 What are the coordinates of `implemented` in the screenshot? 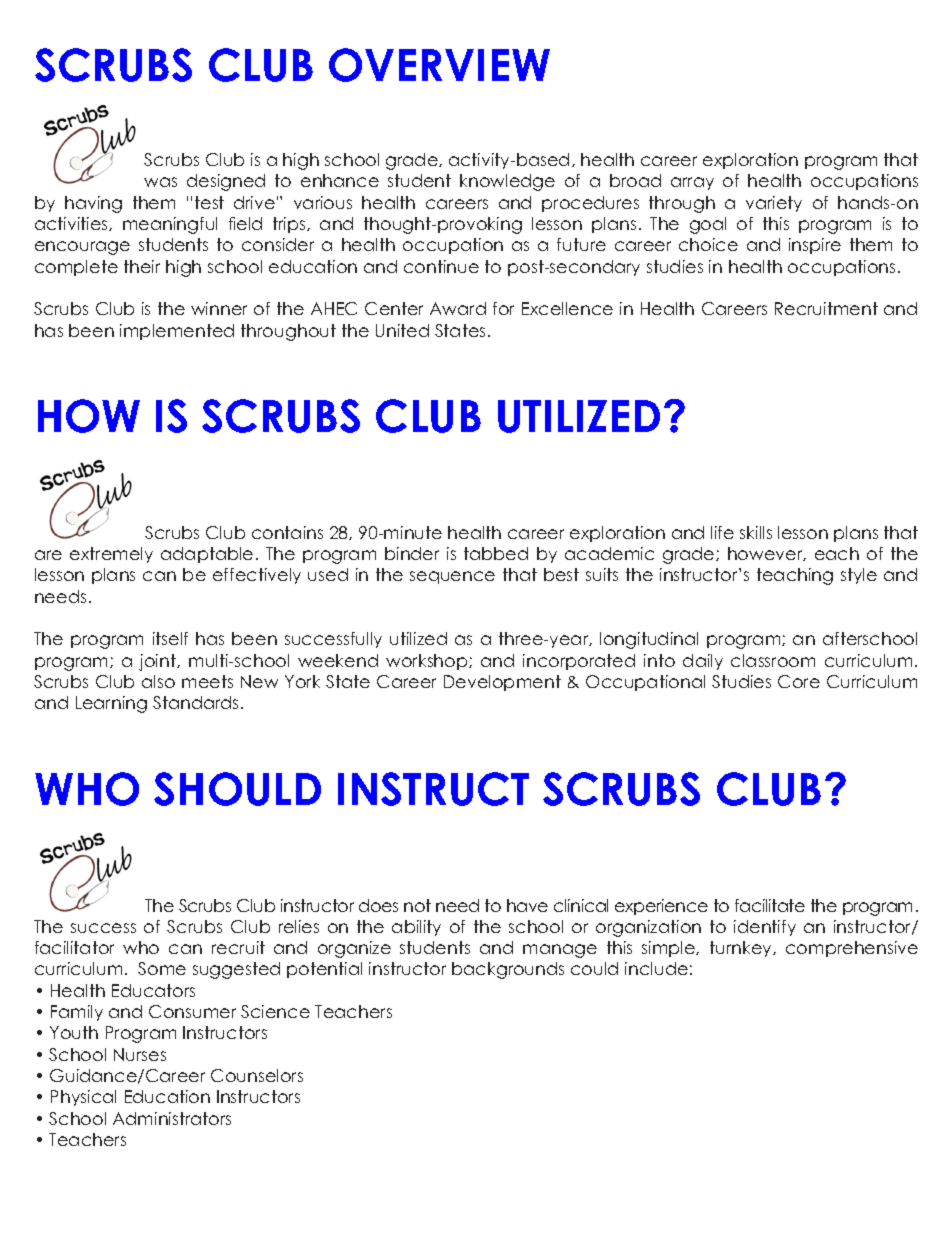 It's located at (177, 332).
